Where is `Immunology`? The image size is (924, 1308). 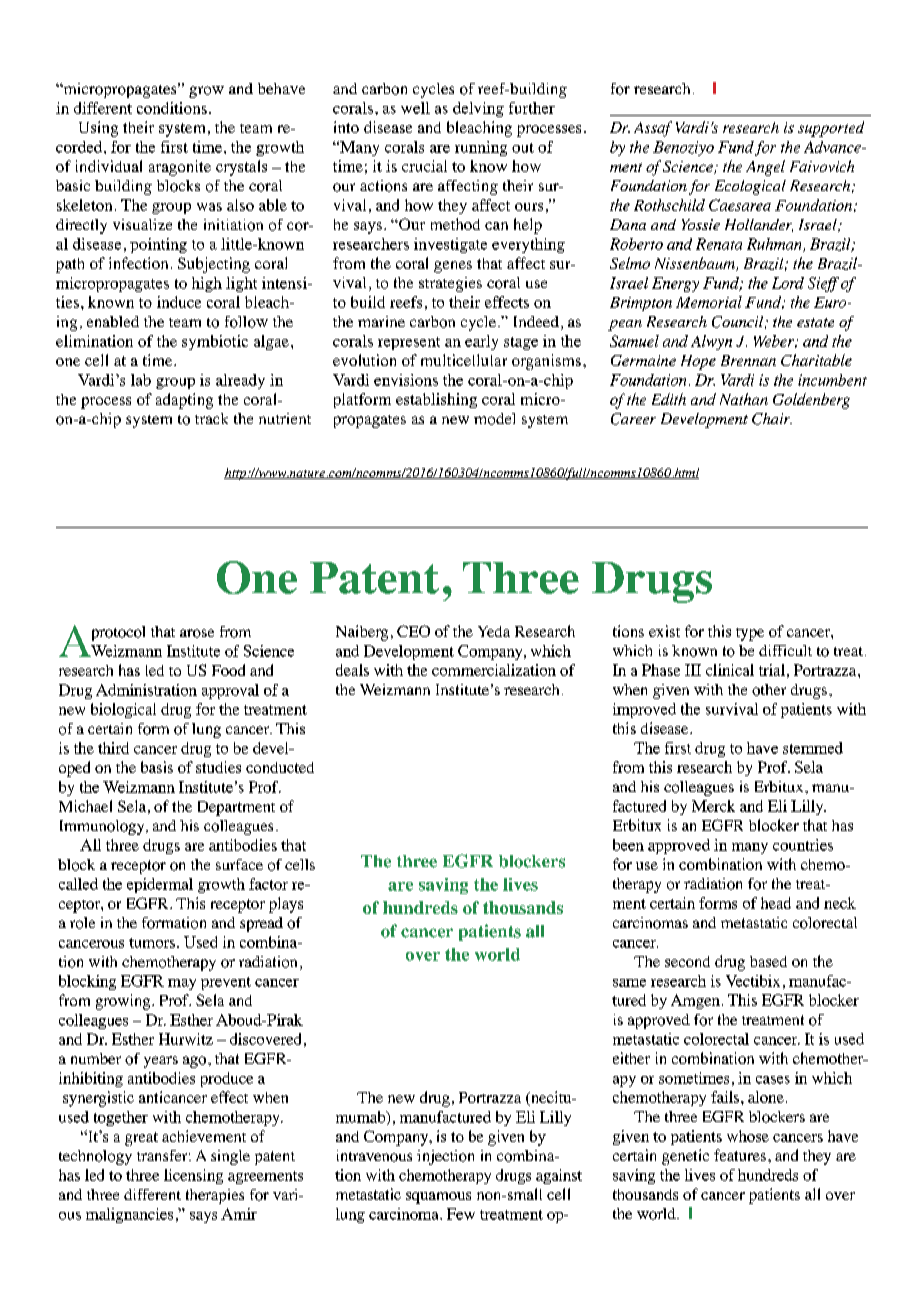 Immunology is located at coordinates (103, 827).
